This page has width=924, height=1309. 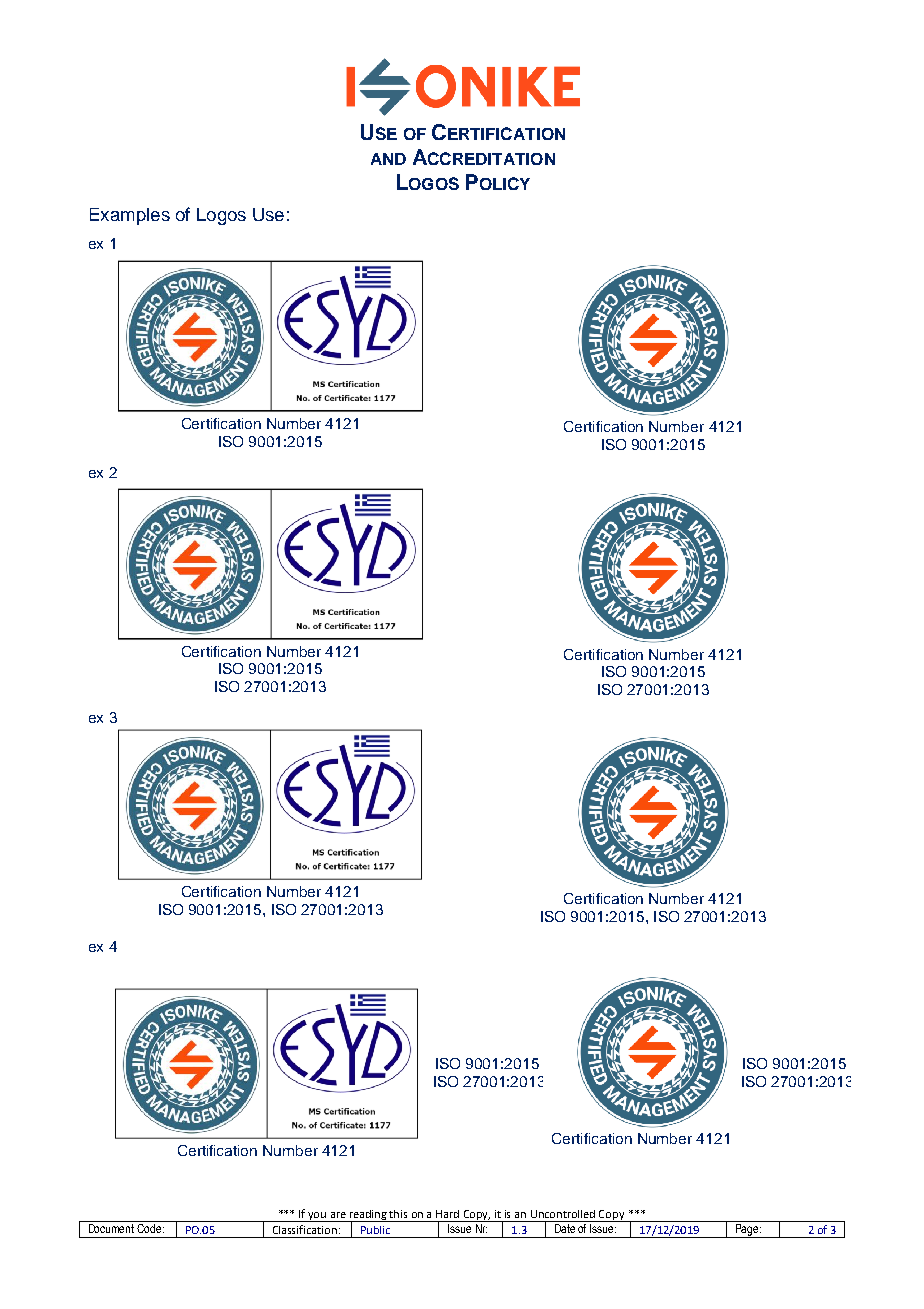 I want to click on you, so click(x=318, y=1217).
